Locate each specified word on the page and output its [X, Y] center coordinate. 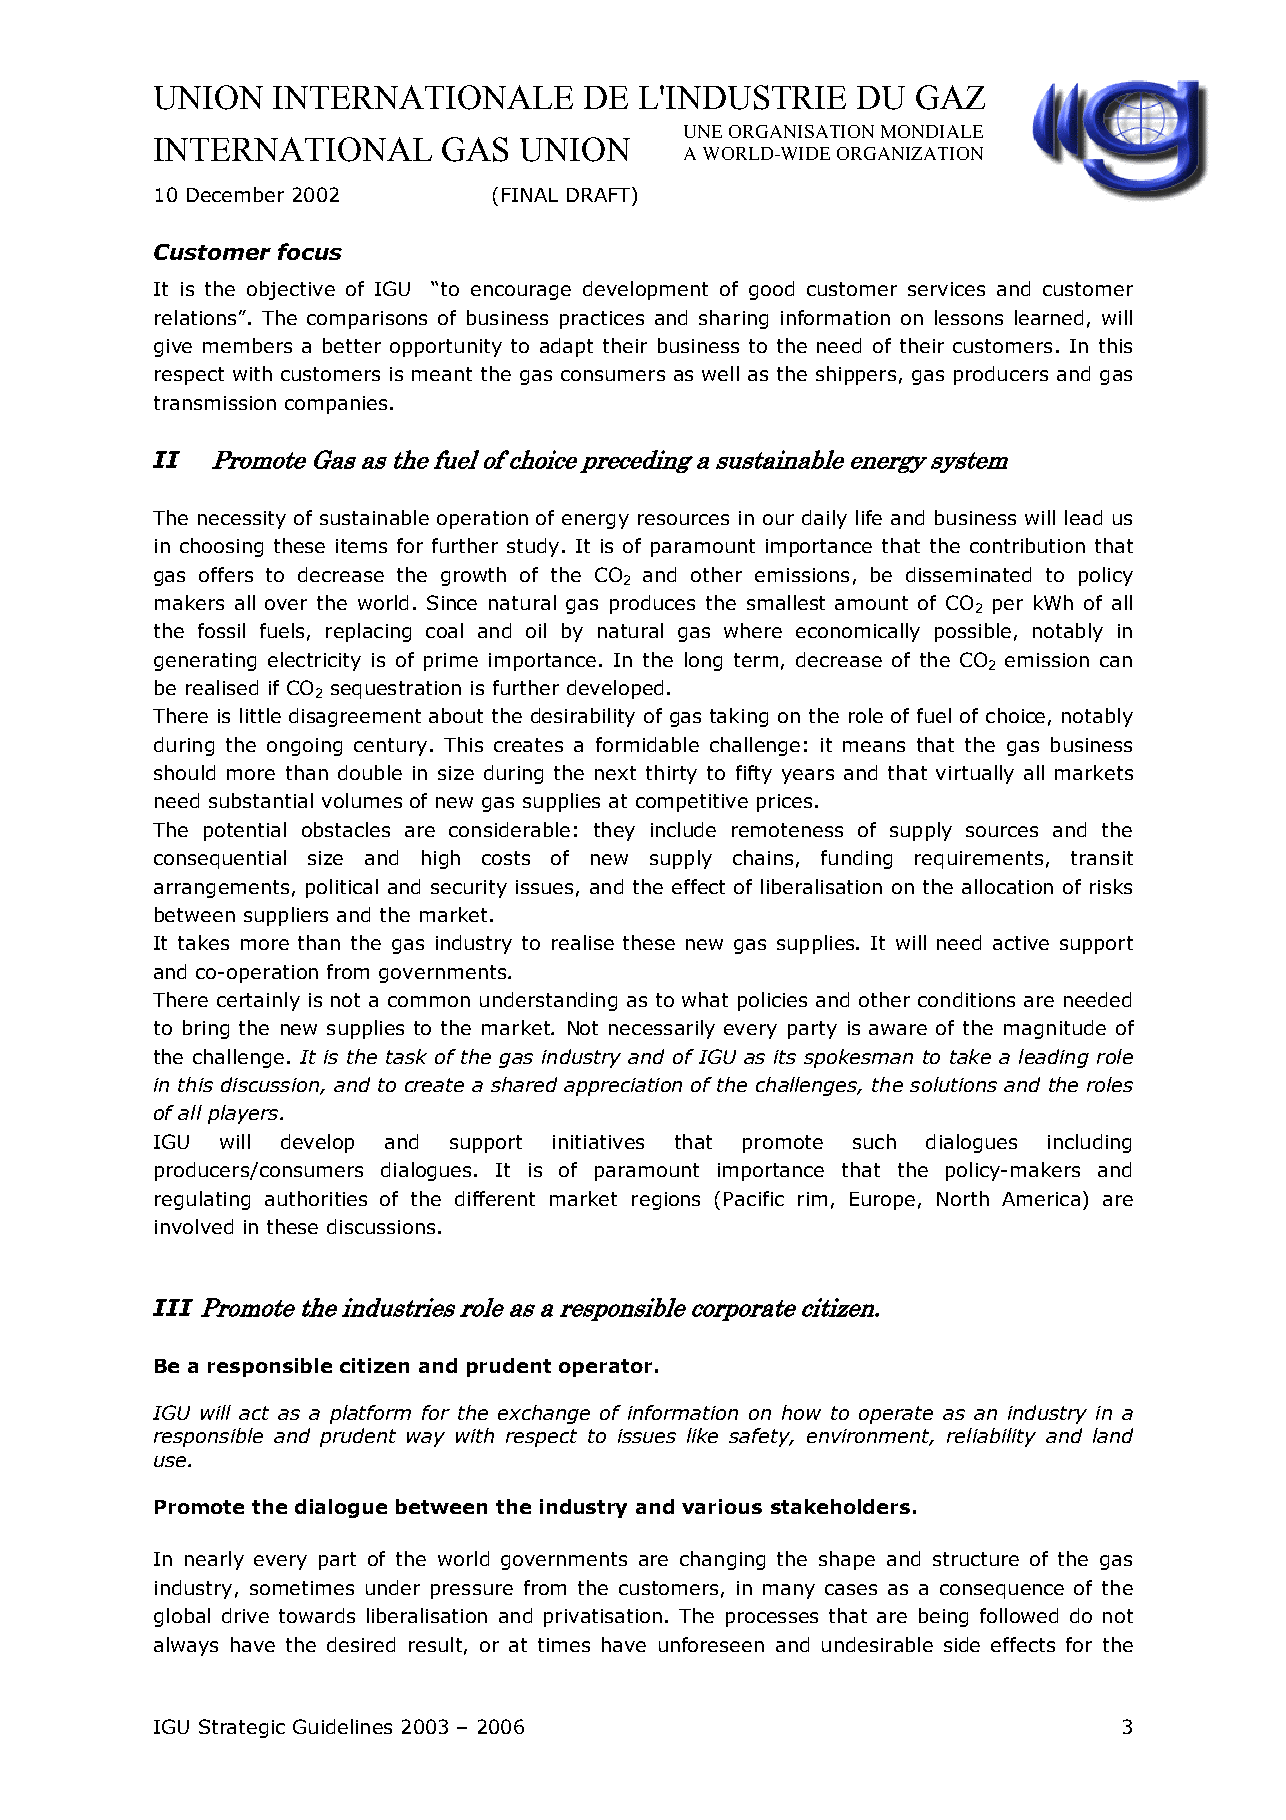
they [614, 831]
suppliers [286, 916]
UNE [703, 131]
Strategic [242, 1728]
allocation [1007, 886]
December [235, 194]
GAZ [950, 97]
